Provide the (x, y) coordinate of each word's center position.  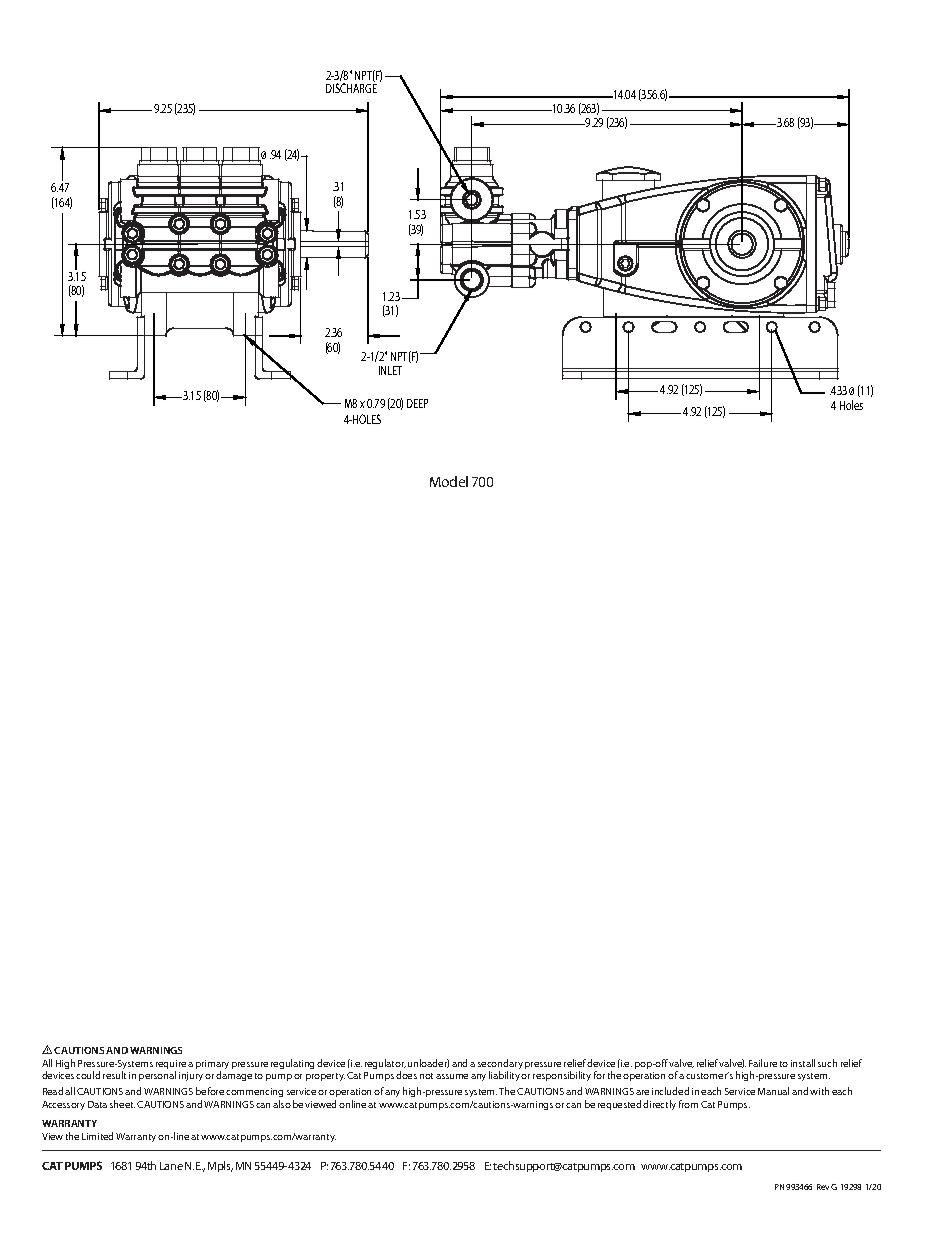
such (827, 1063)
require (171, 1066)
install (803, 1063)
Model (449, 481)
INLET (390, 370)
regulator (385, 1065)
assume (452, 1076)
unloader (428, 1063)
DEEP (417, 403)
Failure (763, 1063)
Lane (171, 1166)
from (688, 1104)
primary (212, 1066)
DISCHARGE (351, 87)
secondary (500, 1065)
